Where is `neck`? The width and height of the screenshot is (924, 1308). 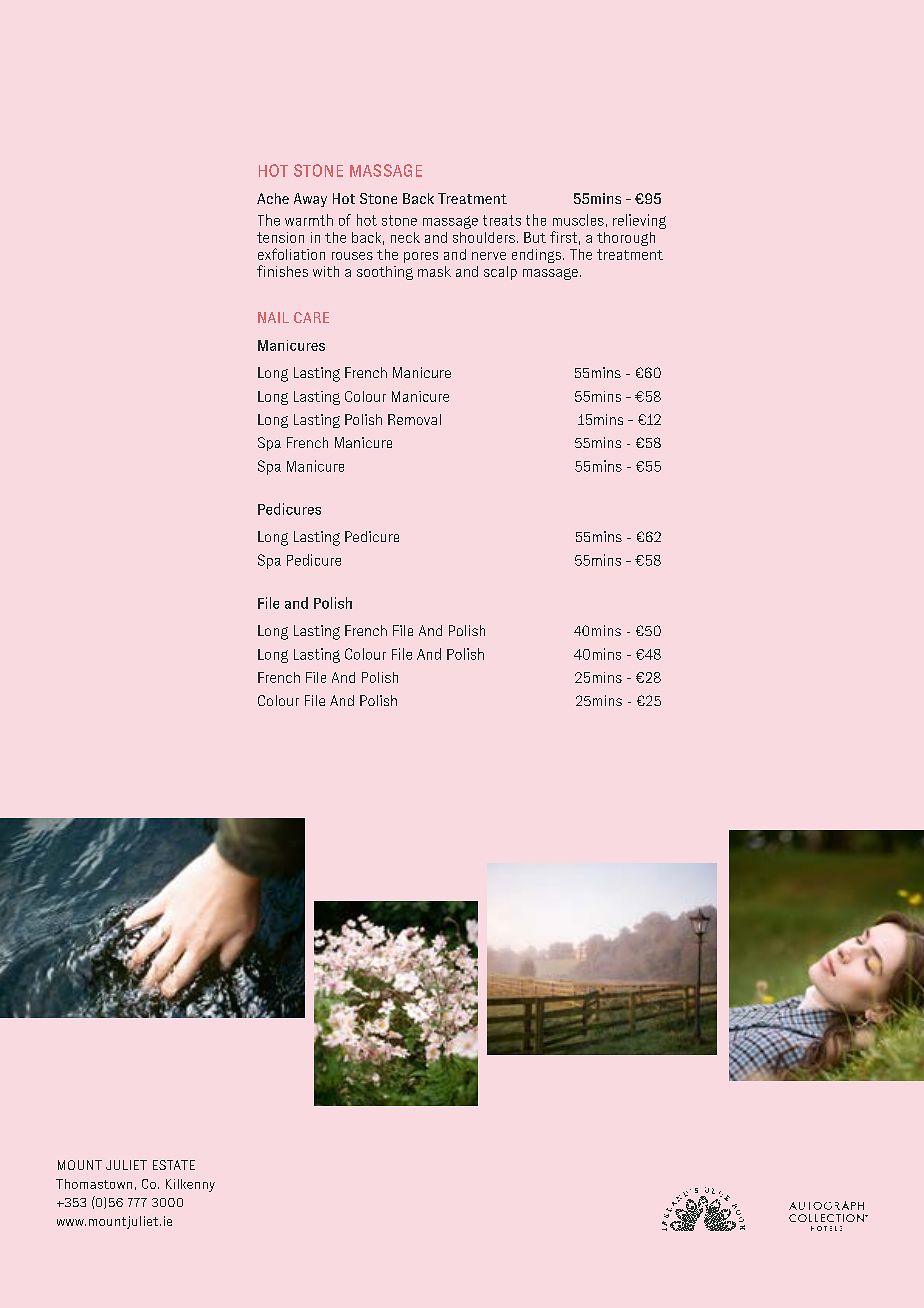
neck is located at coordinates (405, 237).
